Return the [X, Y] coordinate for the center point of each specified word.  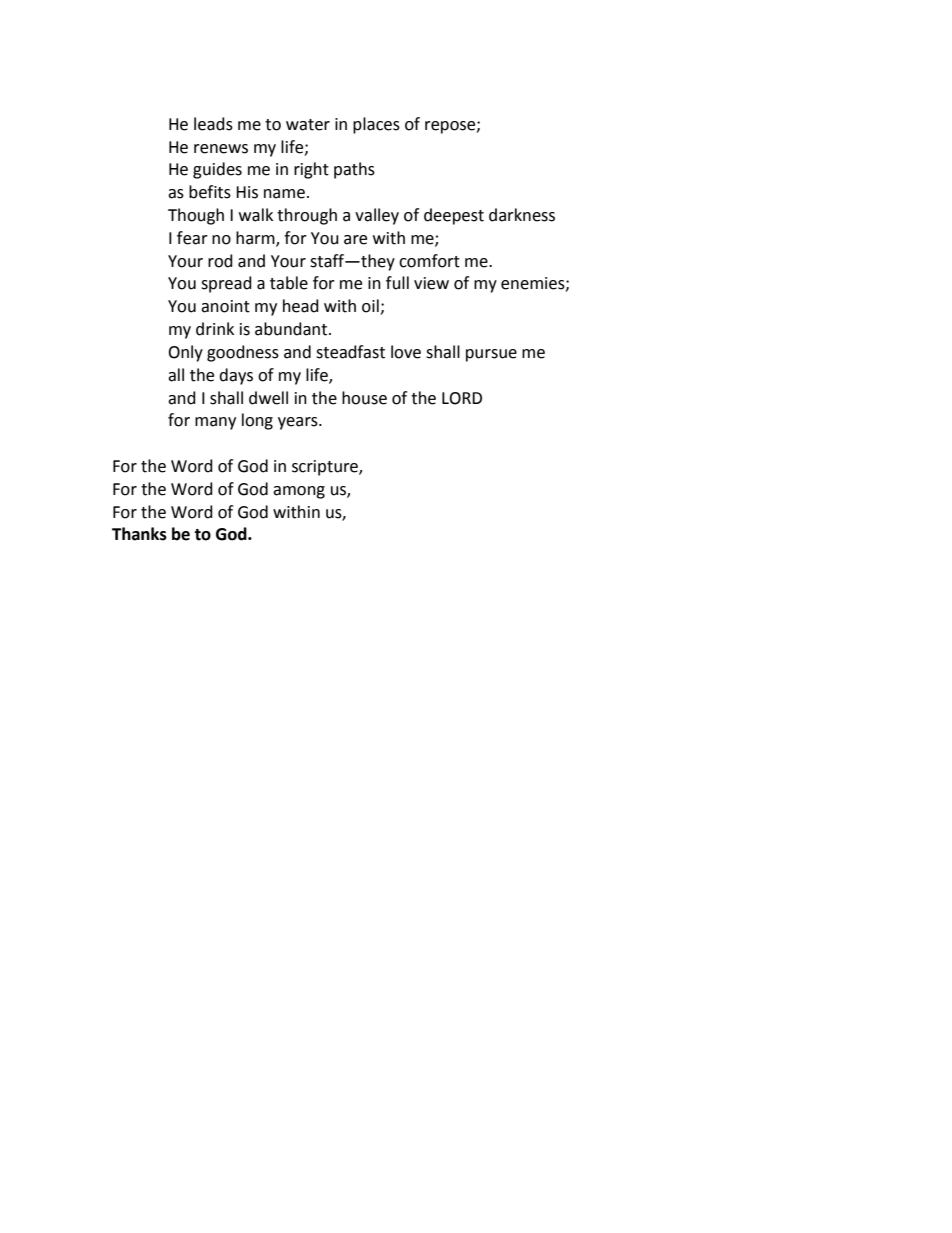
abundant [291, 329]
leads [213, 124]
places [376, 125]
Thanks [139, 534]
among [299, 492]
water [308, 125]
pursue [491, 355]
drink [215, 329]
